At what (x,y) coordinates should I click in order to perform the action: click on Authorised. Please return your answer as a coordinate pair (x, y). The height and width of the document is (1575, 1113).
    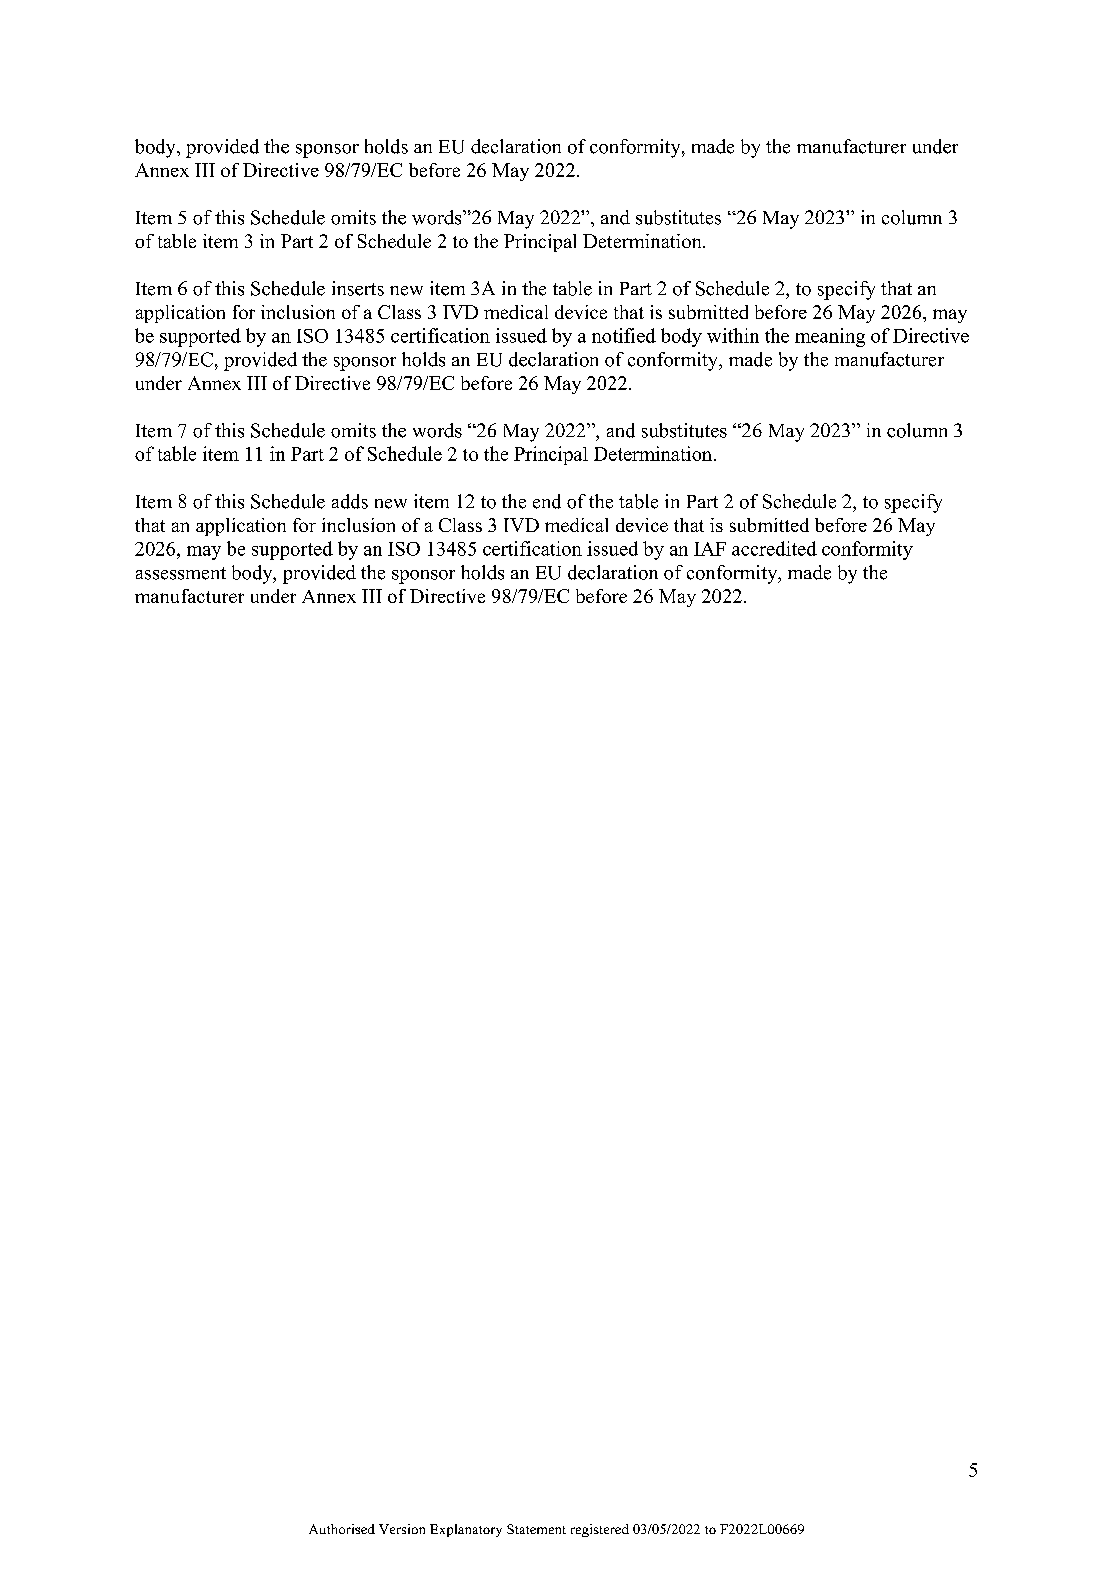
    Looking at the image, I should click on (342, 1529).
